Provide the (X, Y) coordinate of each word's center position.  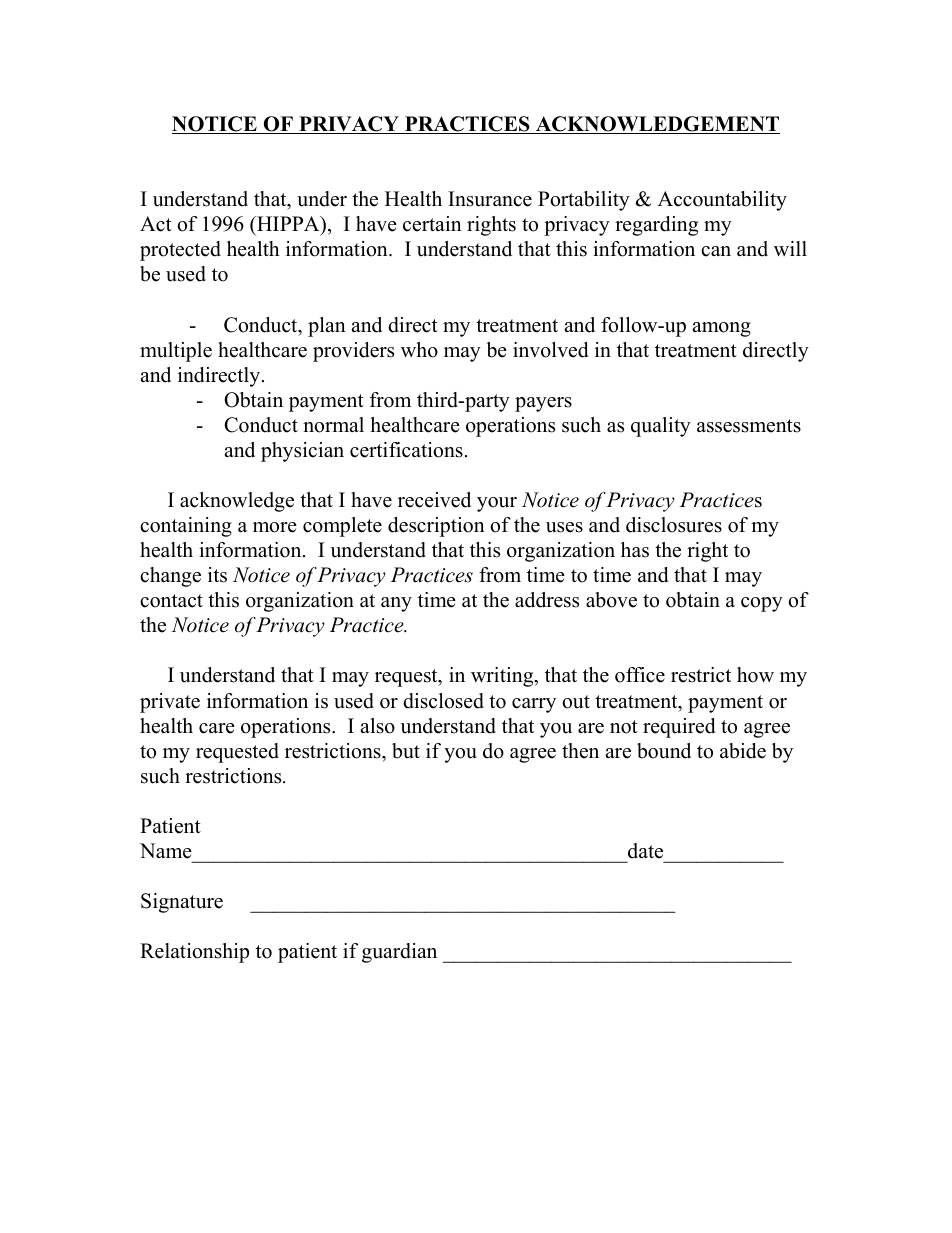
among (721, 329)
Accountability (722, 201)
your (497, 504)
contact (171, 601)
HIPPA (288, 223)
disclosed (443, 701)
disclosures (674, 525)
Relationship (194, 953)
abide (743, 751)
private (170, 703)
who (419, 350)
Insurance (490, 199)
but (406, 751)
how (755, 675)
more (275, 527)
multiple (176, 352)
